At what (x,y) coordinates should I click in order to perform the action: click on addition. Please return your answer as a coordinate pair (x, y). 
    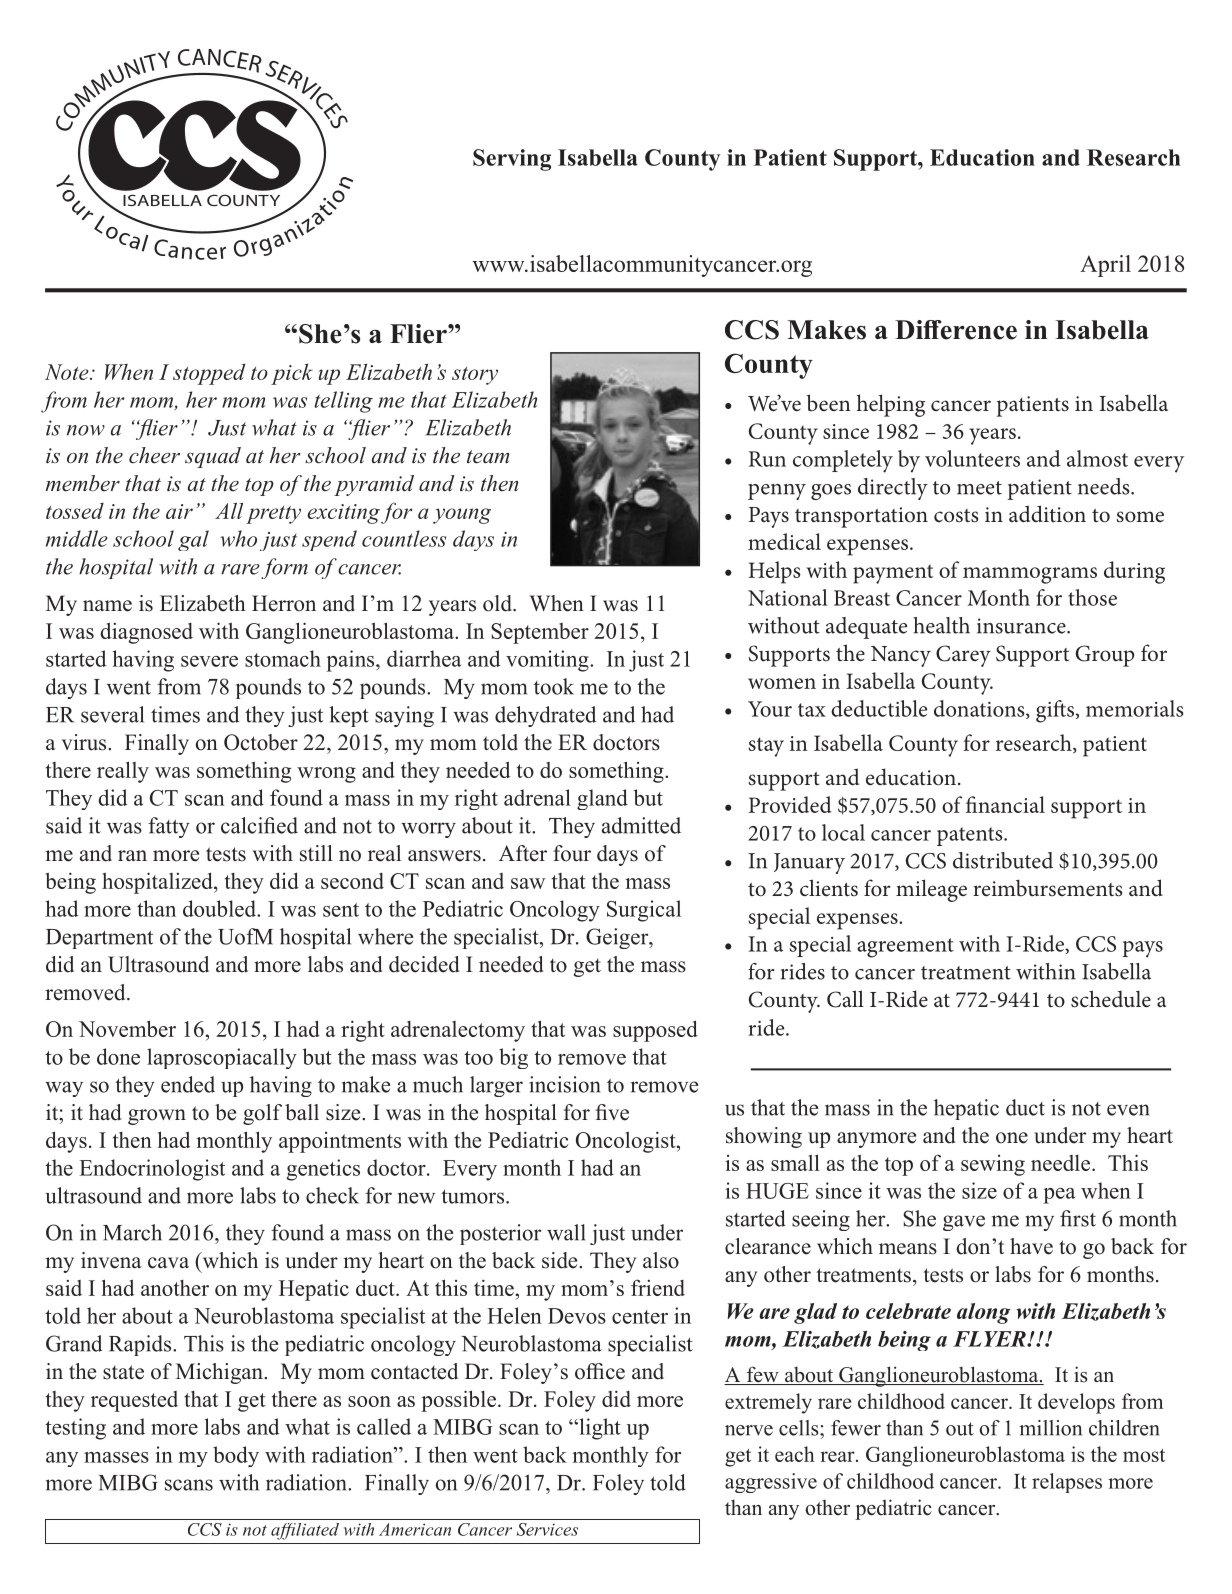
    Looking at the image, I should click on (1047, 514).
